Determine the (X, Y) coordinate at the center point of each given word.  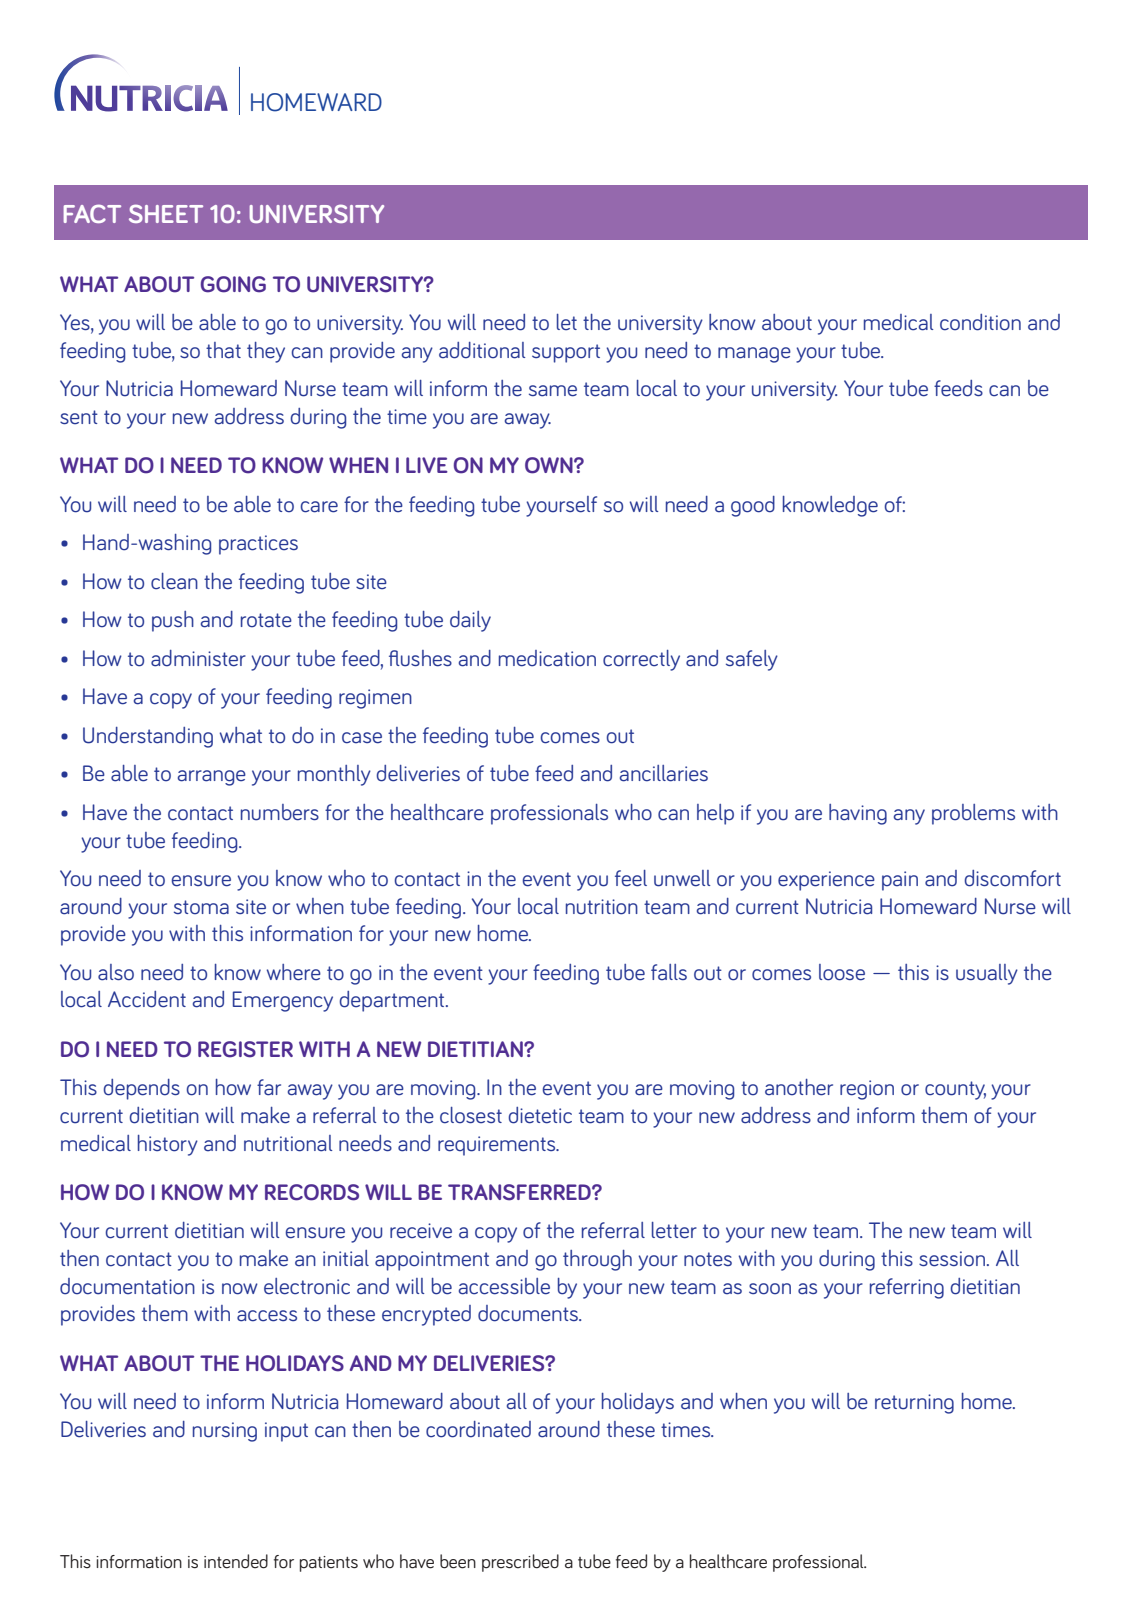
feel (631, 878)
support (566, 353)
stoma (201, 907)
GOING (233, 284)
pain (900, 881)
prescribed (520, 1563)
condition (980, 322)
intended (236, 1561)
